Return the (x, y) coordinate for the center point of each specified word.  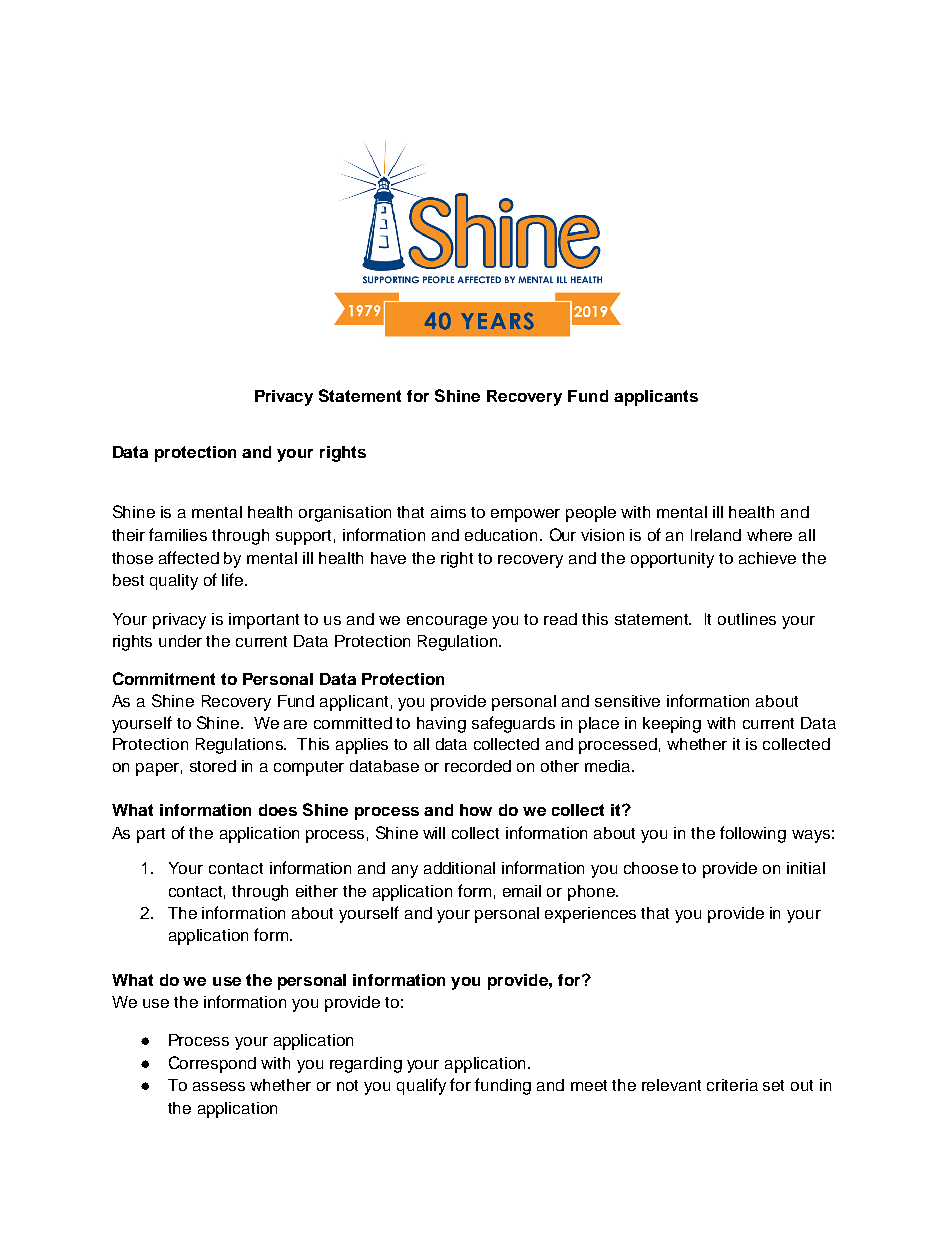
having (441, 725)
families (178, 534)
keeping (672, 725)
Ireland (716, 535)
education (501, 535)
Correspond (212, 1064)
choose (651, 868)
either (317, 891)
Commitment (164, 678)
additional (459, 868)
